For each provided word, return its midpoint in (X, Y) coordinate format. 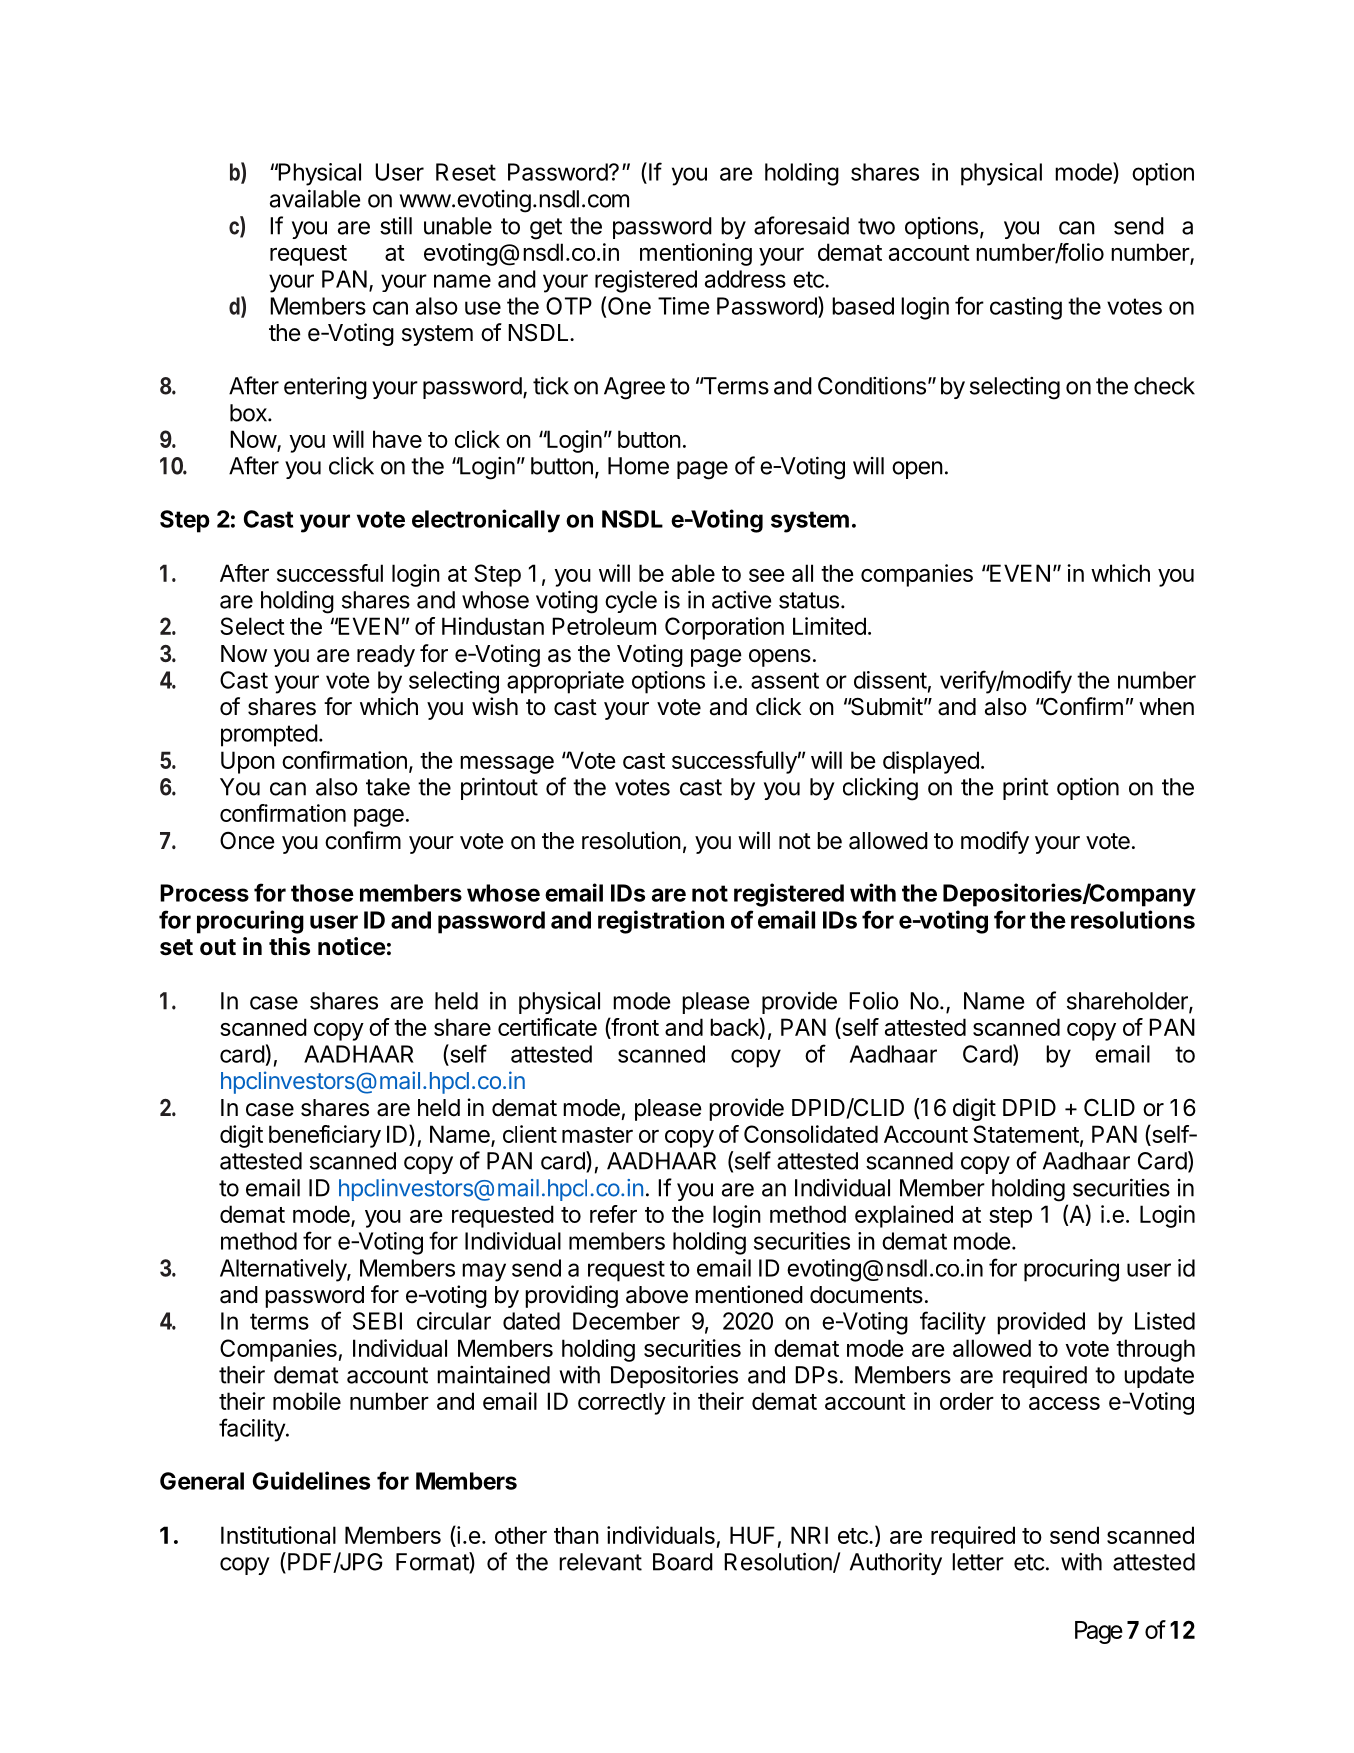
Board (683, 1562)
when (1166, 707)
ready (386, 656)
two (876, 226)
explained (904, 1216)
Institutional (278, 1535)
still (396, 226)
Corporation (724, 628)
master (597, 1135)
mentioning (696, 254)
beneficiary (325, 1136)
